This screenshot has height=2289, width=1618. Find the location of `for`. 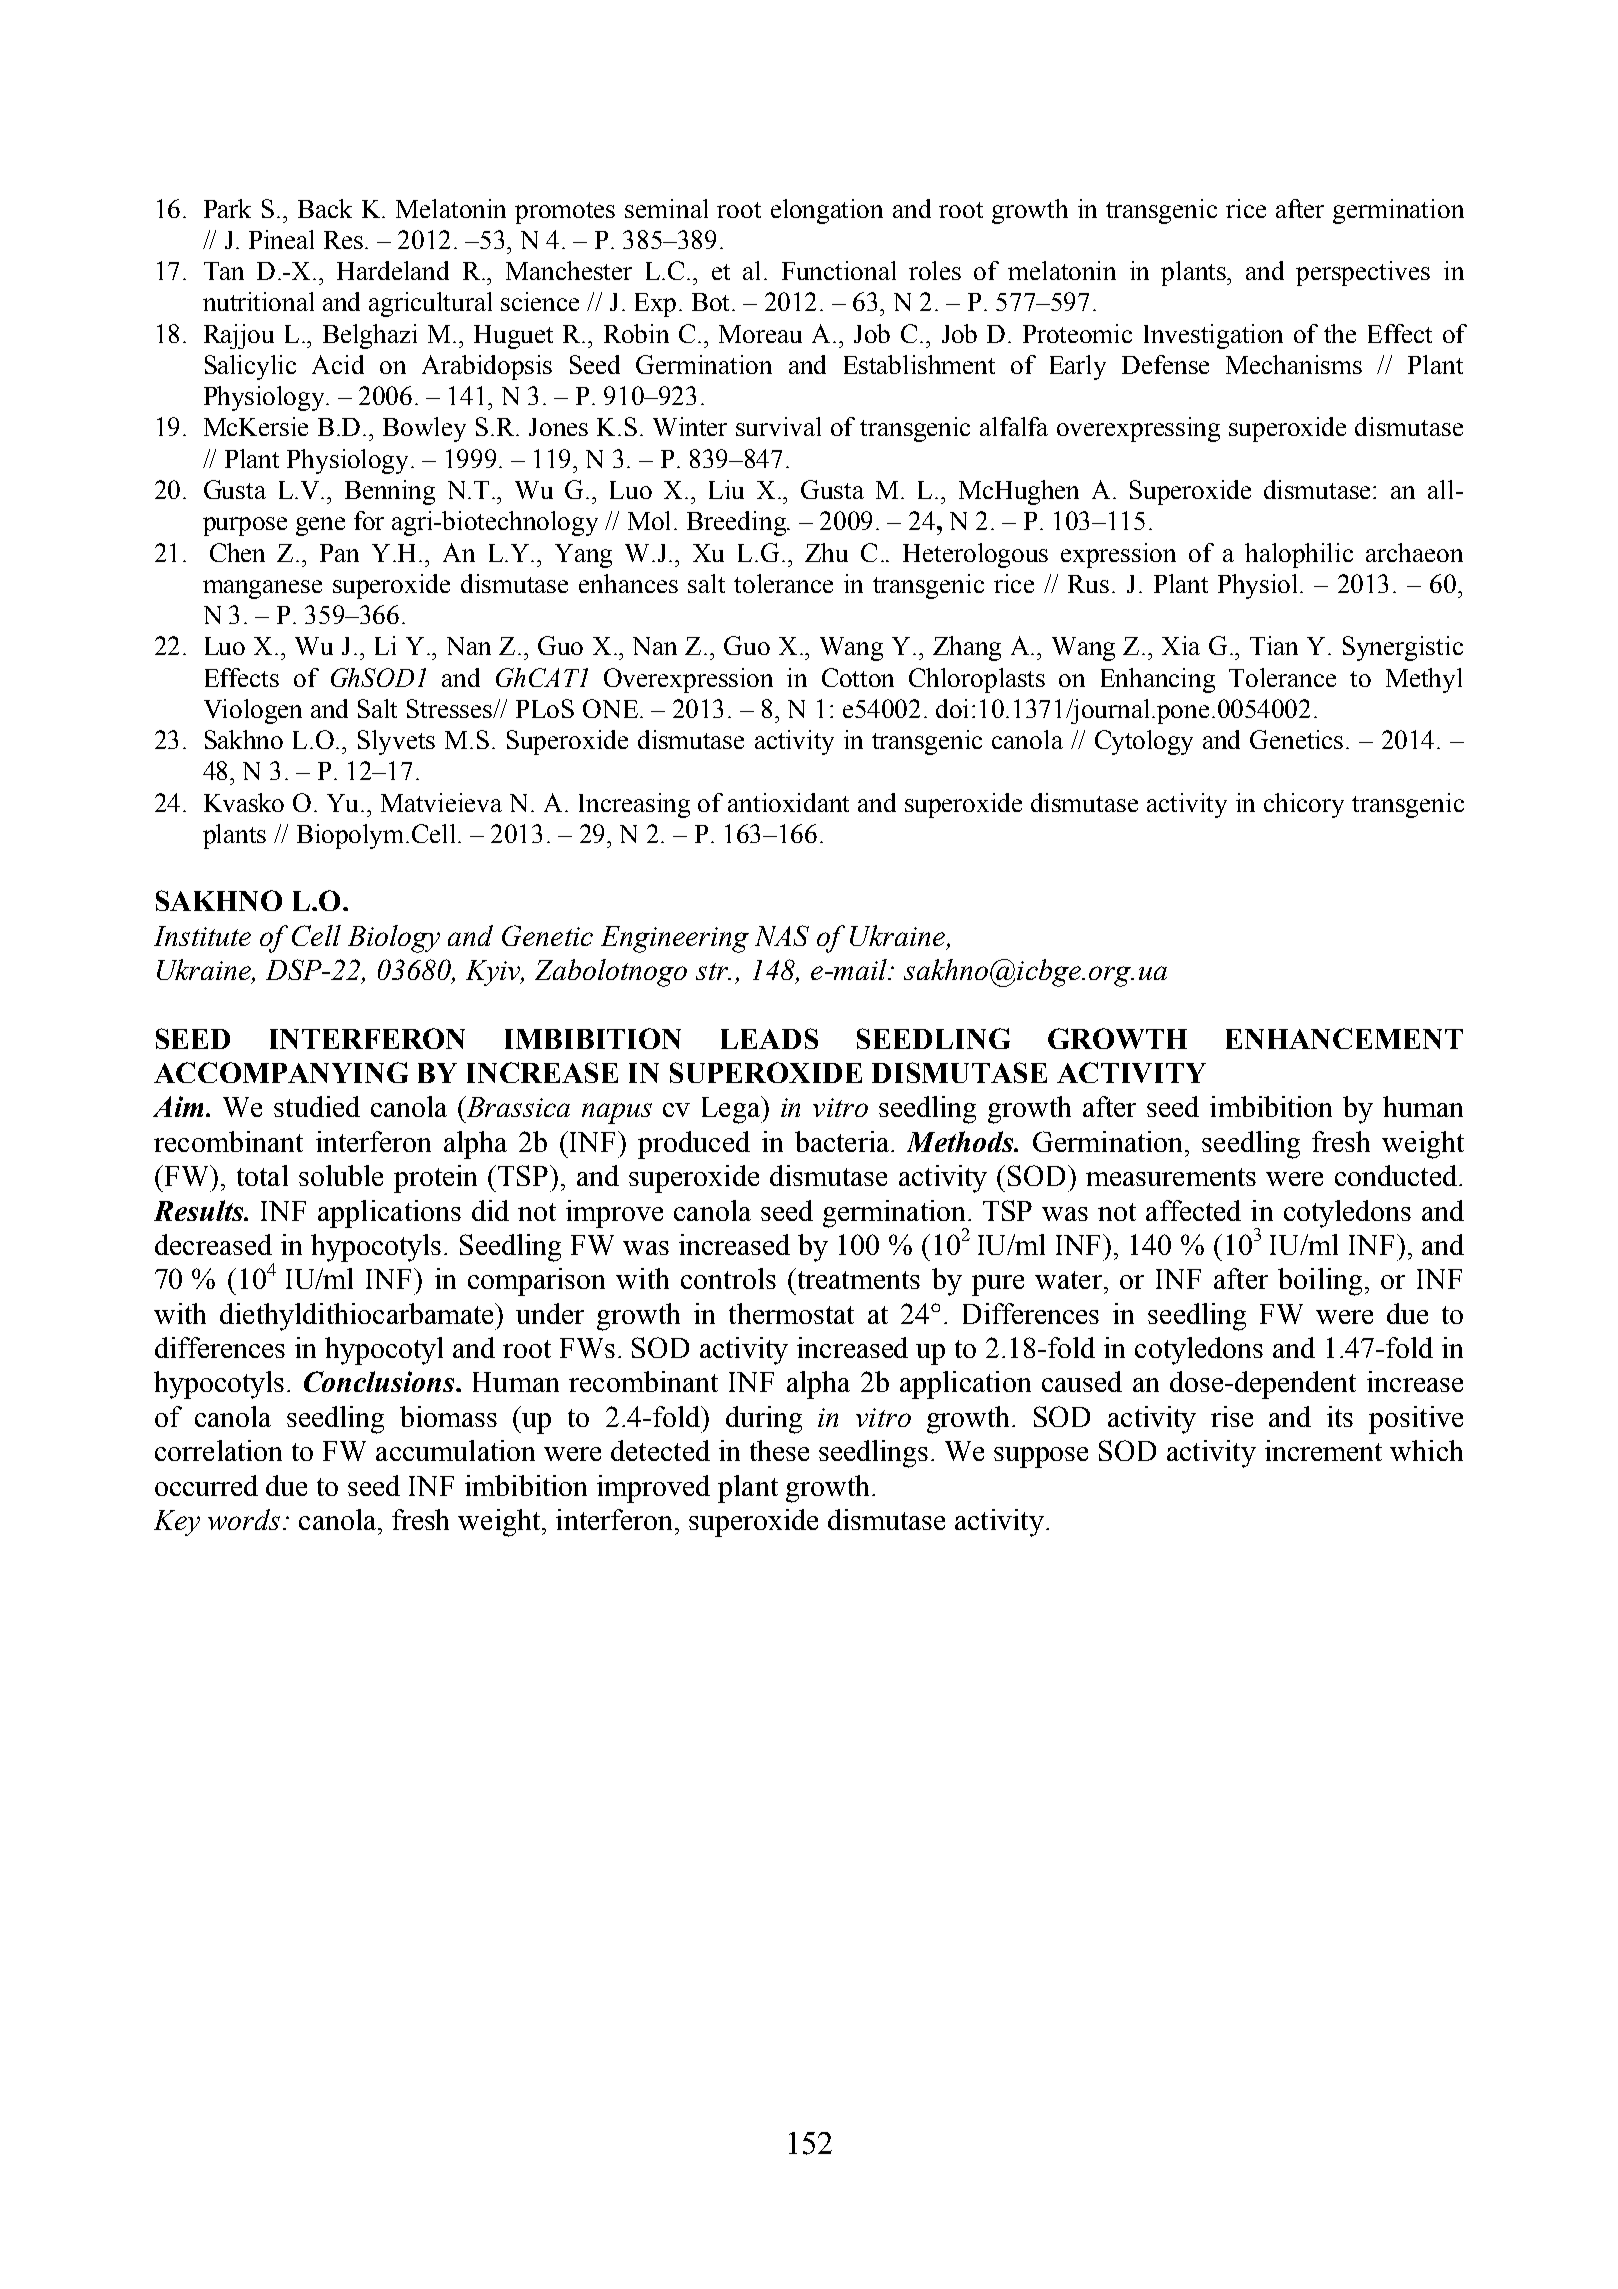

for is located at coordinates (369, 520).
